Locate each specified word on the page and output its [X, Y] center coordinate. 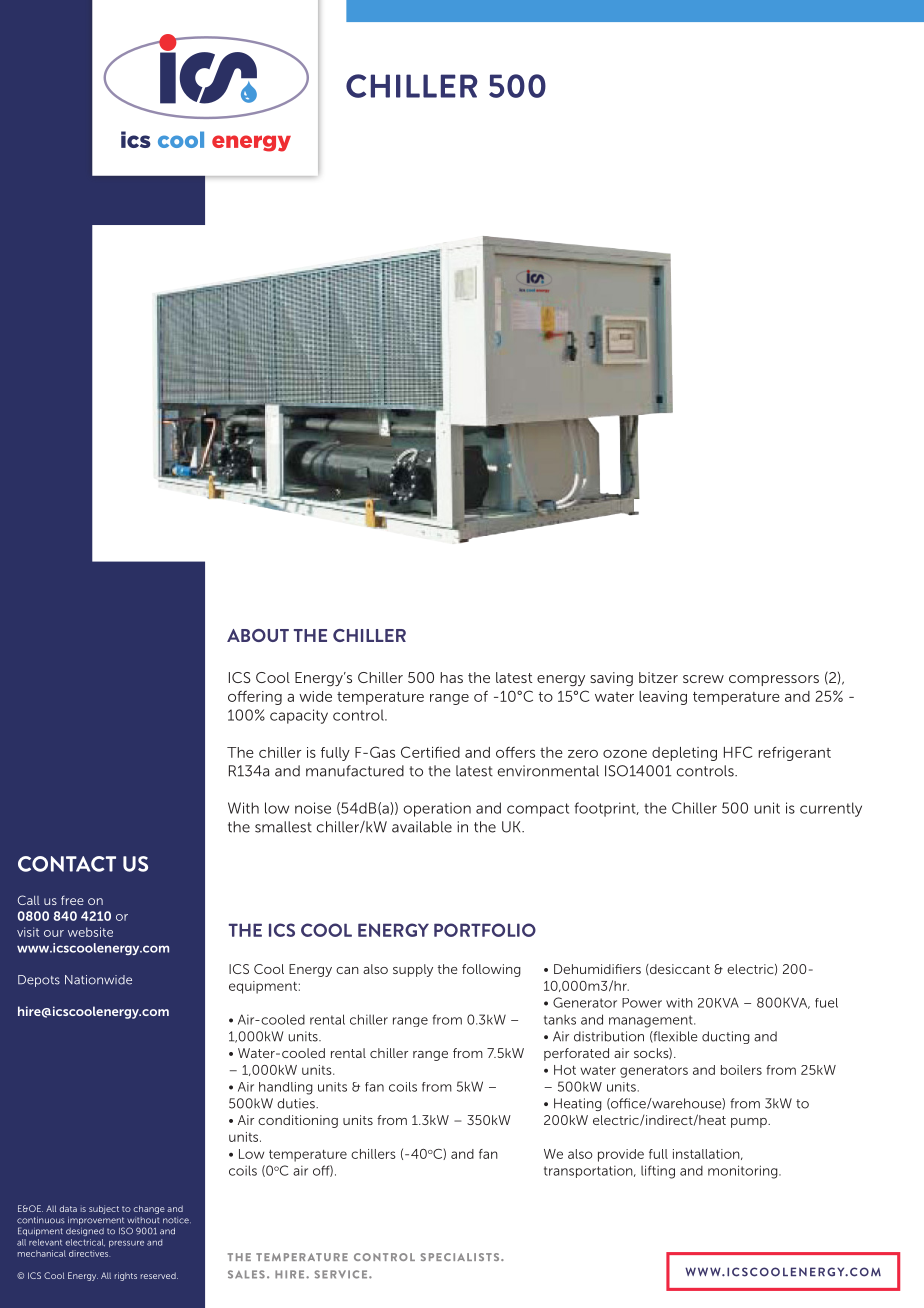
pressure [126, 1244]
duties [297, 1103]
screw [703, 679]
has [451, 677]
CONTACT [67, 864]
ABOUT [258, 635]
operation [437, 809]
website [90, 932]
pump [750, 1123]
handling [286, 1088]
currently [831, 809]
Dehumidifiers [597, 969]
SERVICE [342, 1274]
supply [413, 970]
